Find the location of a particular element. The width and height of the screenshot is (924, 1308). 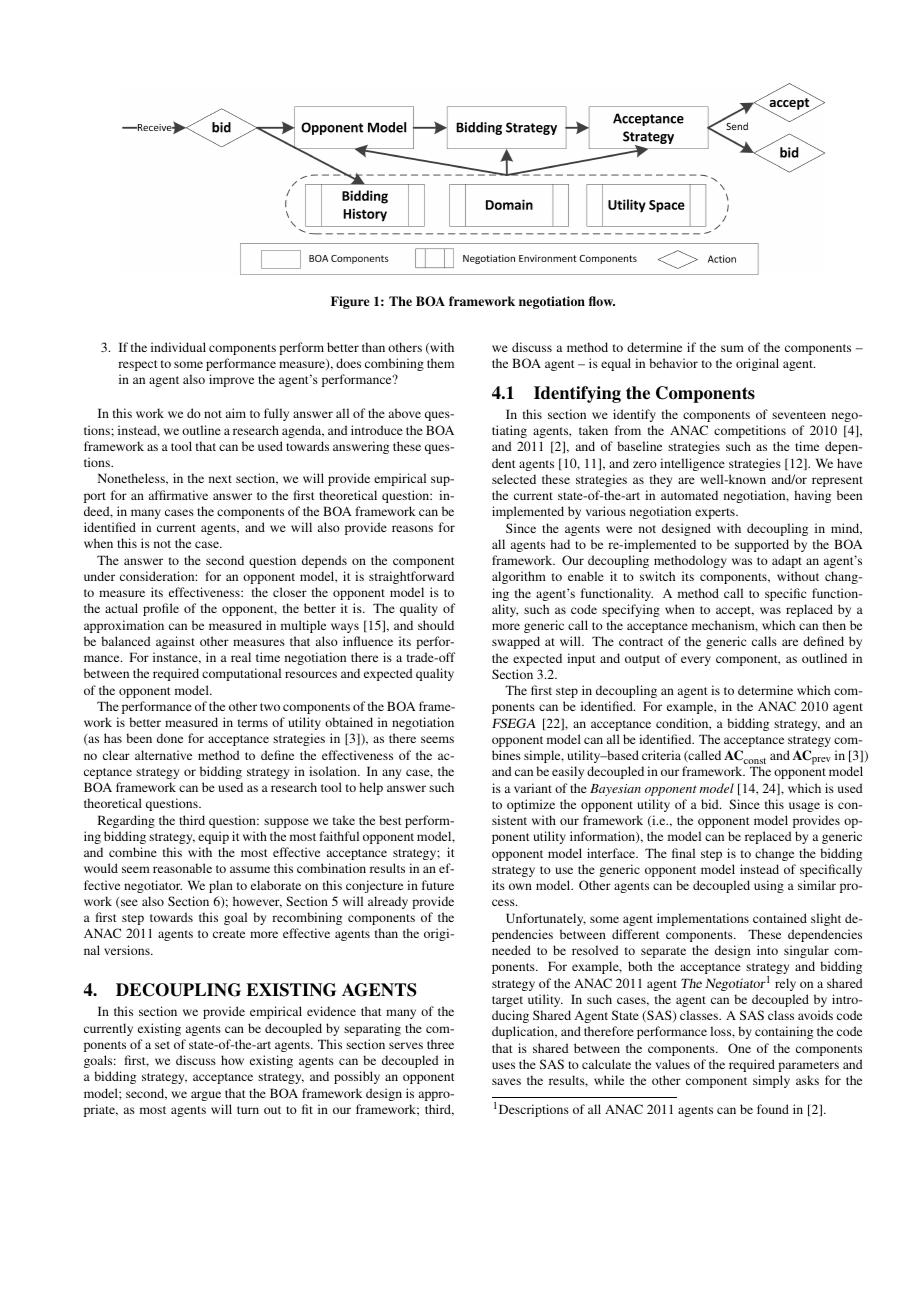

into is located at coordinates (767, 950).
